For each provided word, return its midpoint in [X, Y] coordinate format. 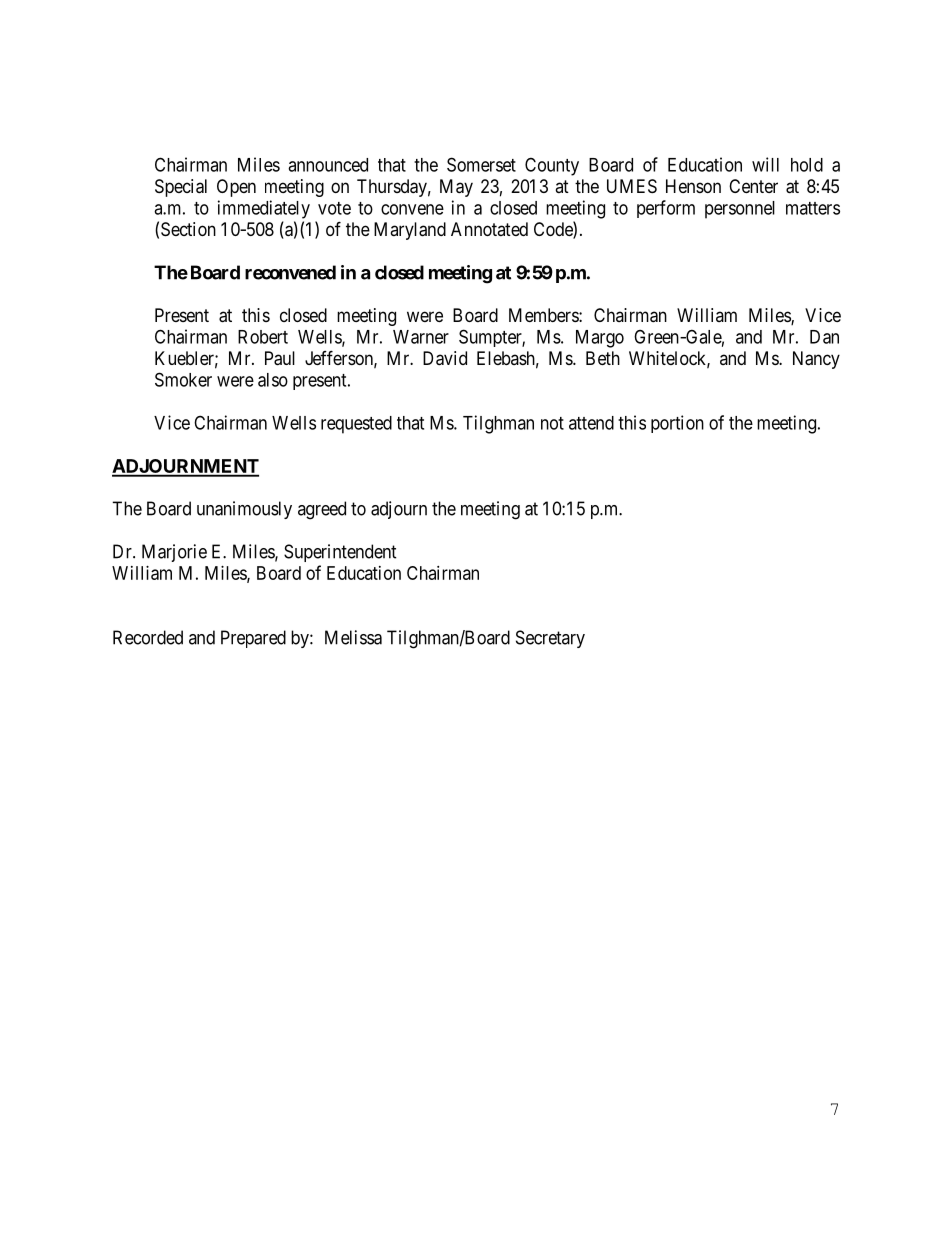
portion [677, 424]
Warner [421, 337]
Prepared [253, 639]
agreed [322, 510]
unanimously [244, 510]
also [273, 380]
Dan [824, 337]
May [456, 188]
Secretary [550, 639]
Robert [263, 337]
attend [591, 423]
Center [753, 186]
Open [236, 188]
